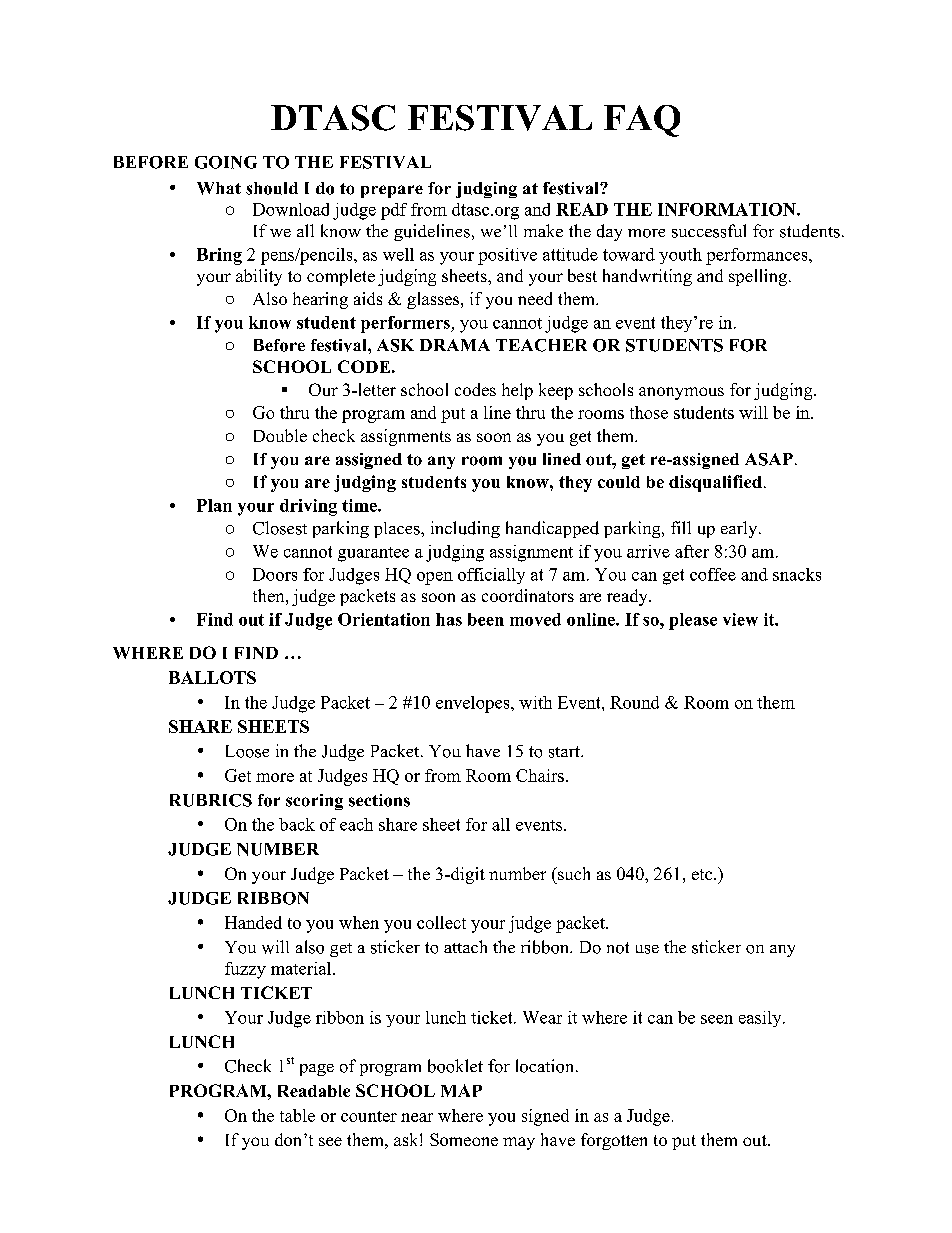 Image resolution: width=952 pixels, height=1233 pixels. Describe the element at coordinates (517, 391) in the document. I see `help` at that location.
